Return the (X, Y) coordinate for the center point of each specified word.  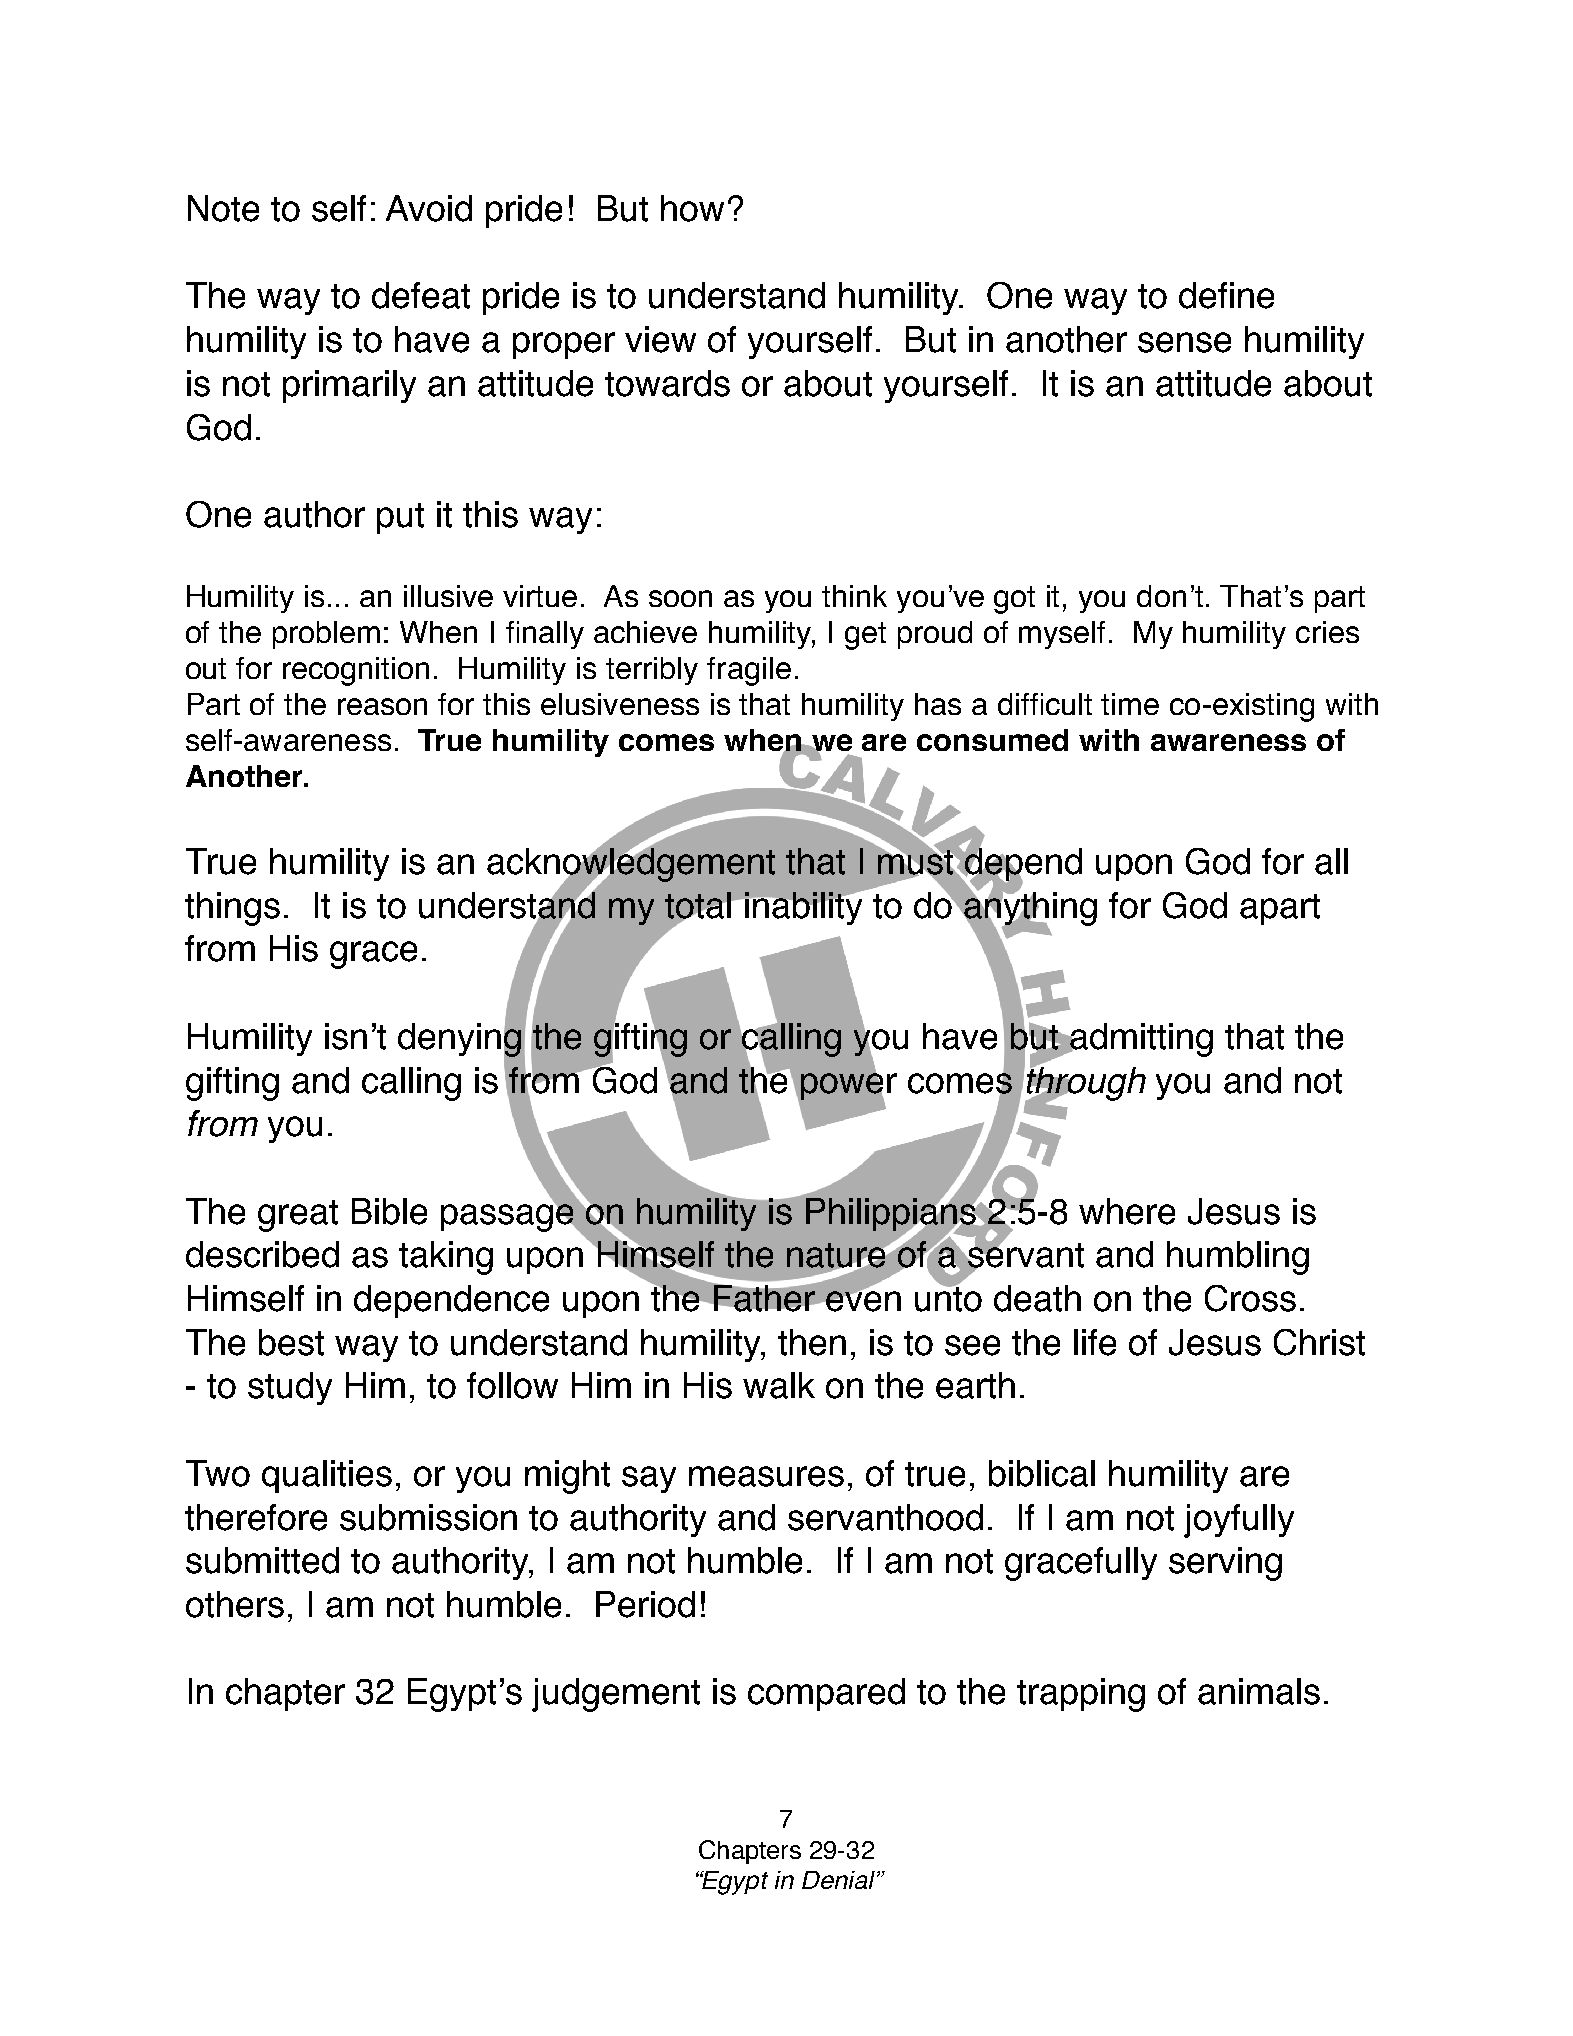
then (812, 1342)
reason (382, 706)
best (291, 1342)
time (1130, 704)
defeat (421, 295)
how (692, 208)
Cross (1250, 1298)
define (1226, 295)
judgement (616, 1695)
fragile (749, 671)
